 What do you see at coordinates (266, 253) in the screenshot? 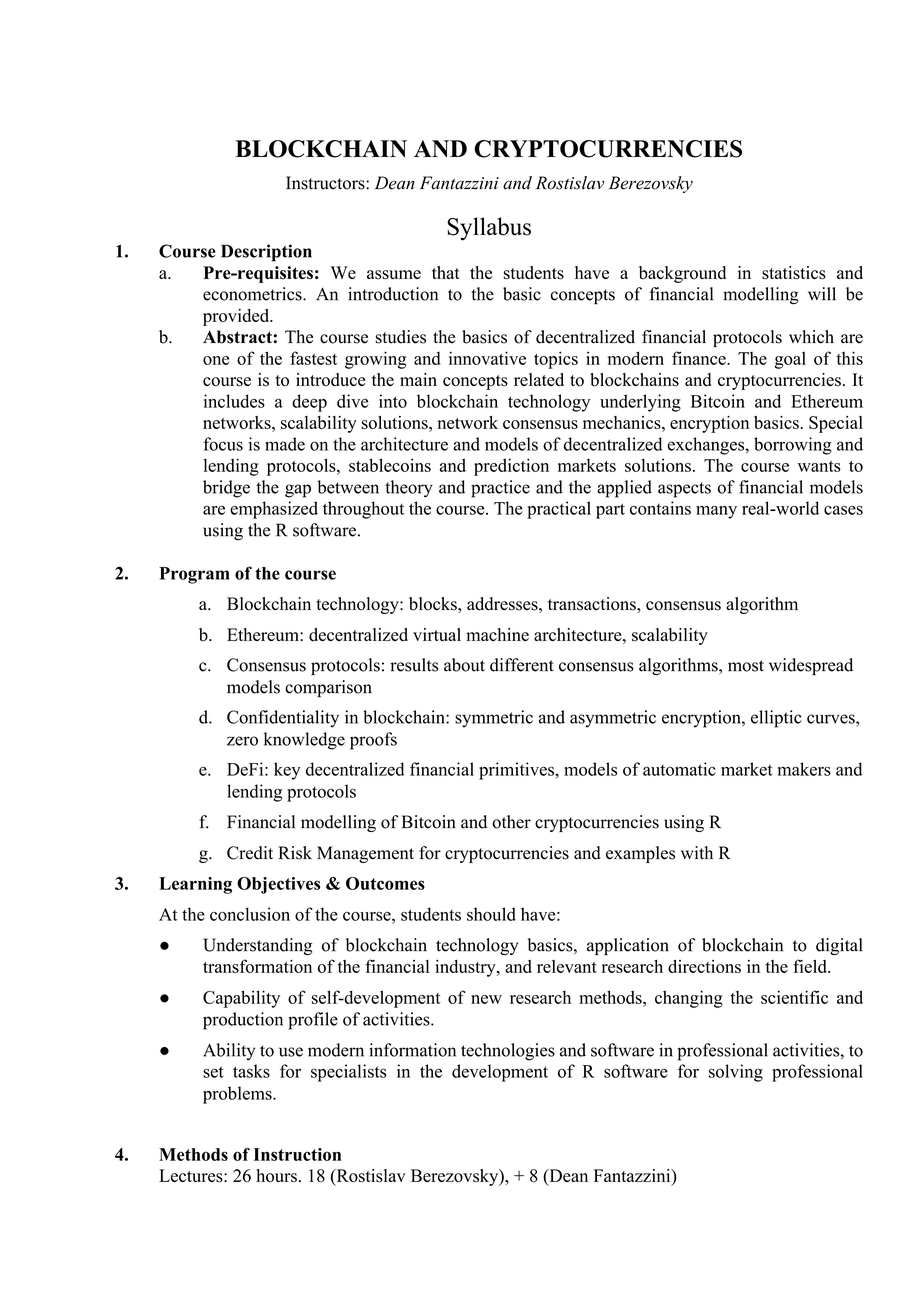
I see `Description` at bounding box center [266, 253].
